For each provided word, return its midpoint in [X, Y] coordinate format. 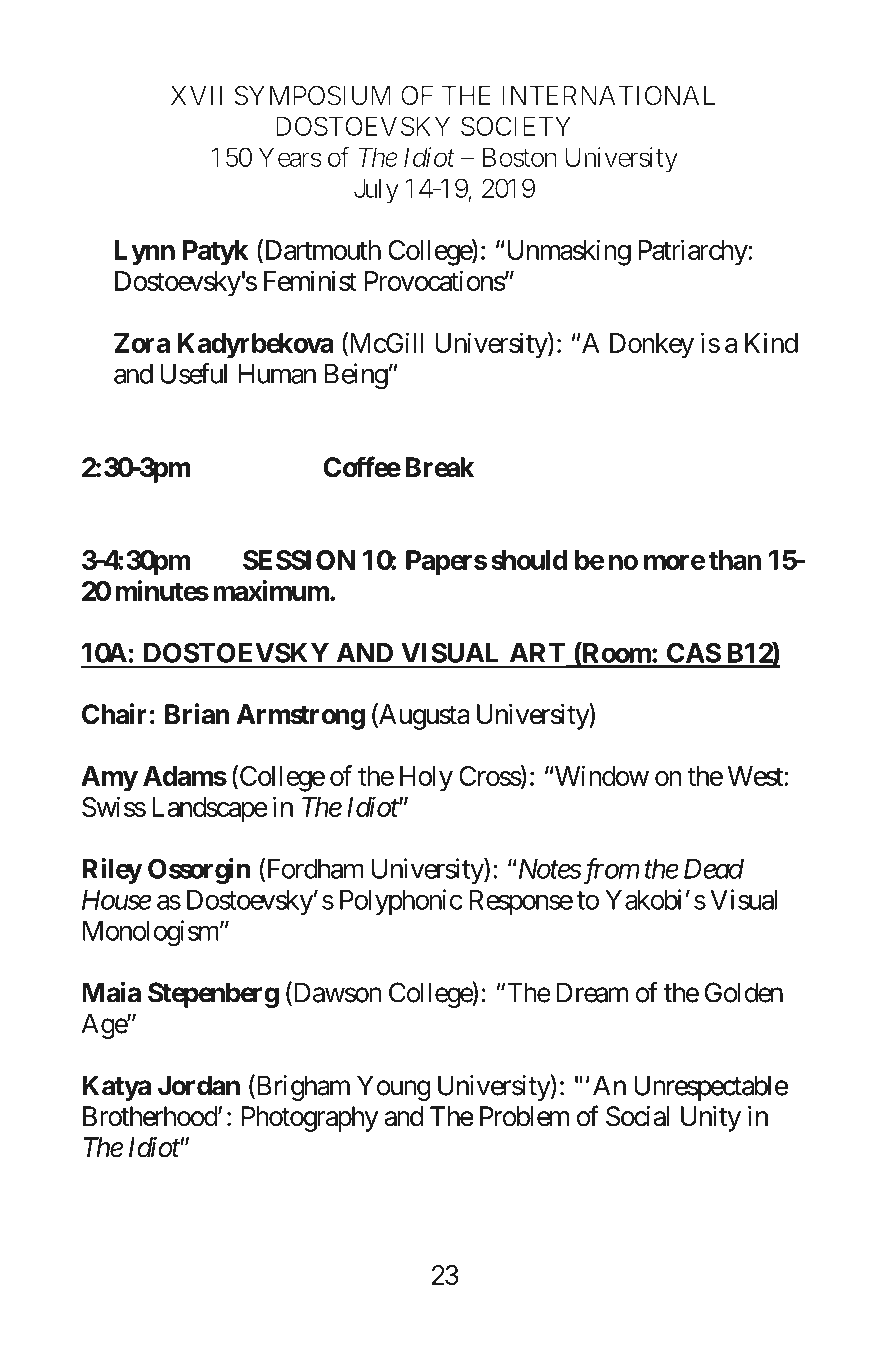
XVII [196, 95]
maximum [271, 590]
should [529, 560]
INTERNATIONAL [608, 95]
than [734, 560]
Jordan [199, 1085]
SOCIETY [516, 126]
